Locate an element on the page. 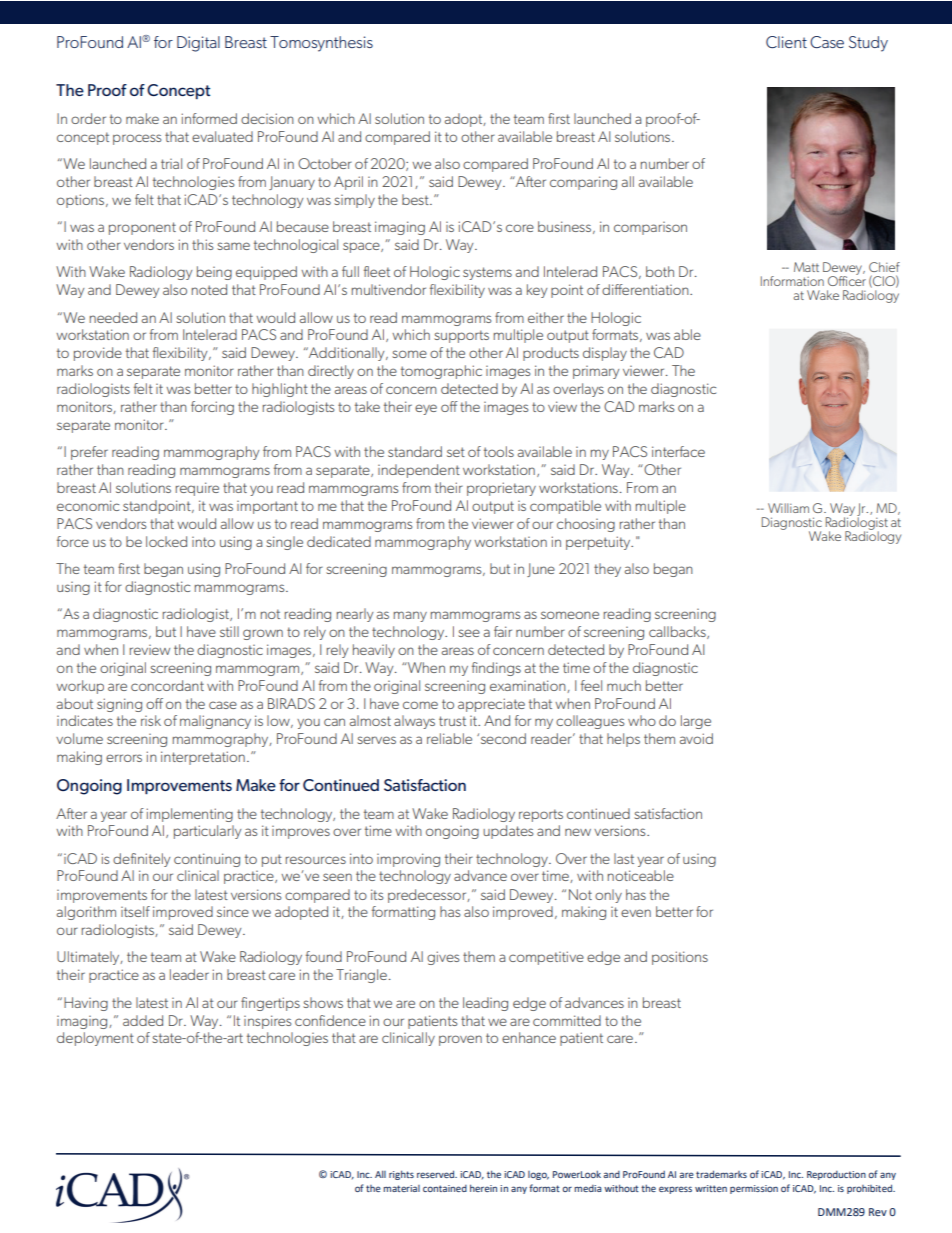  Tomosynthesis is located at coordinates (321, 44).
